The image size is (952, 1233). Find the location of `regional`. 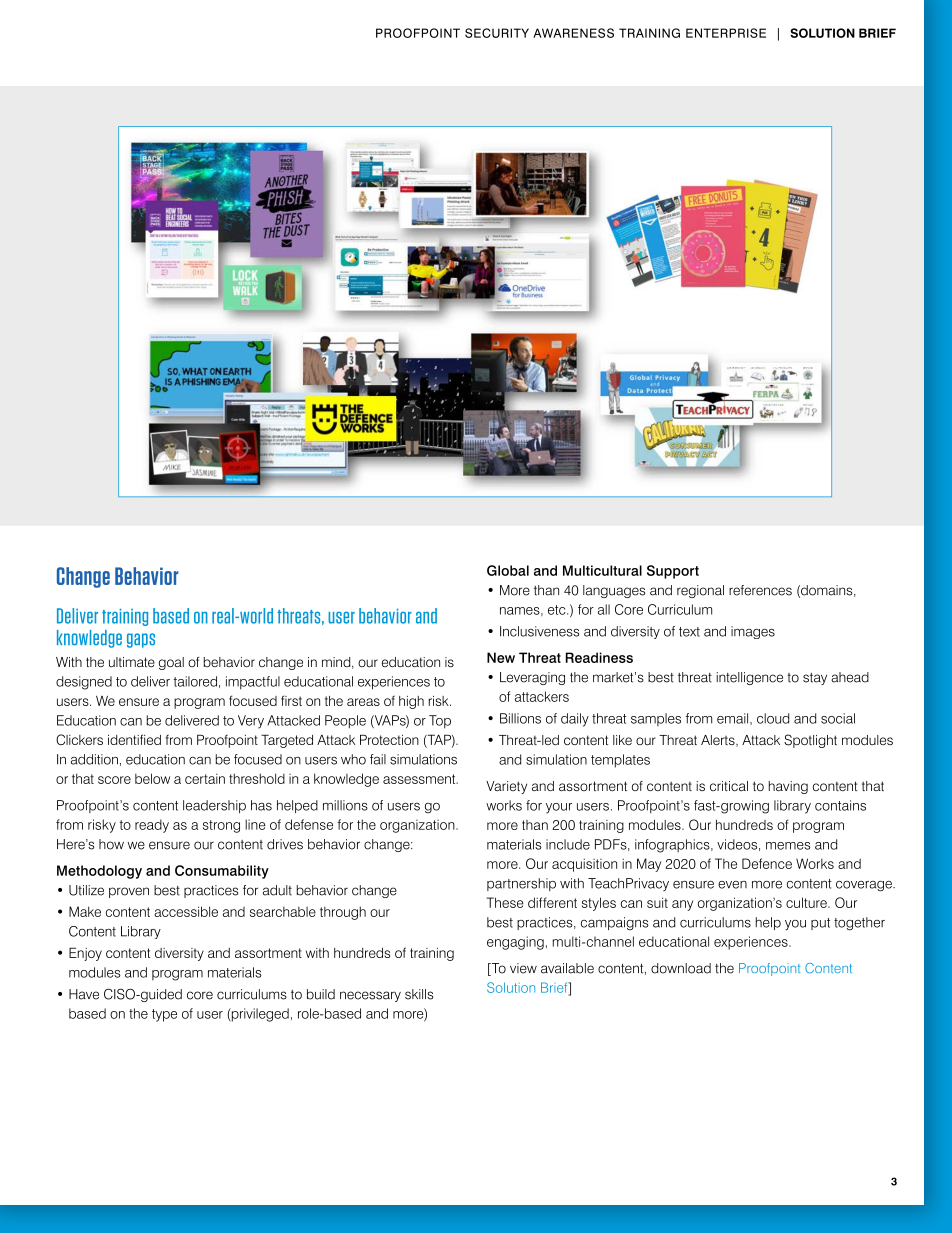

regional is located at coordinates (700, 591).
